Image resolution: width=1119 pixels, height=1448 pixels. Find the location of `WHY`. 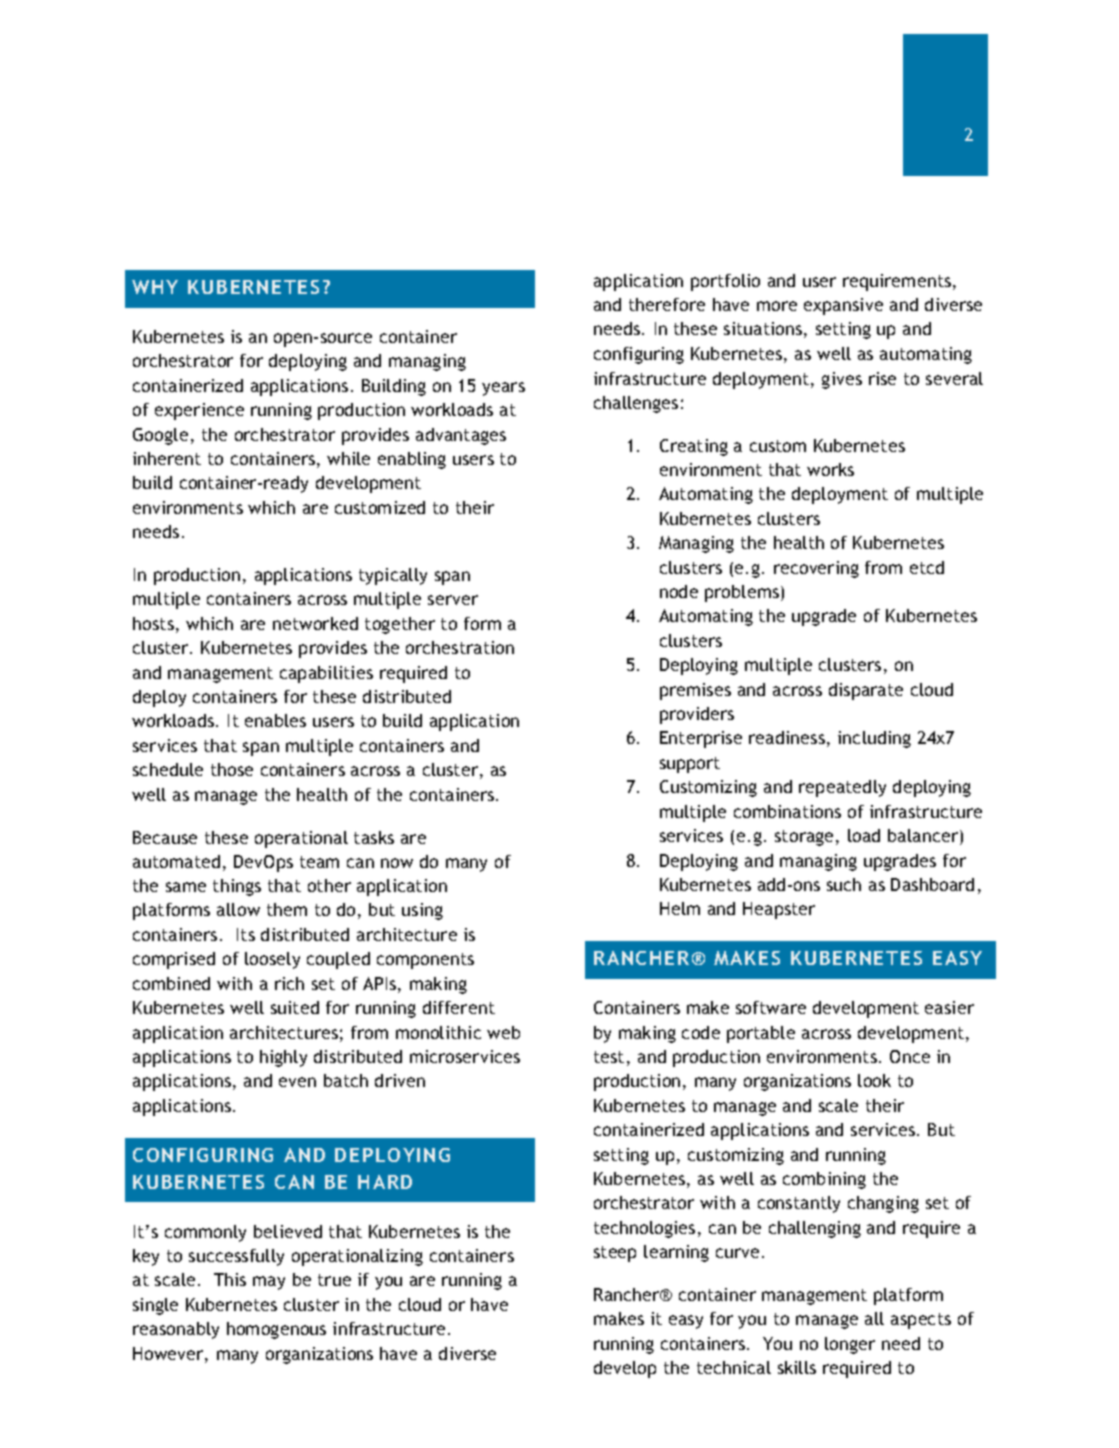

WHY is located at coordinates (155, 287).
